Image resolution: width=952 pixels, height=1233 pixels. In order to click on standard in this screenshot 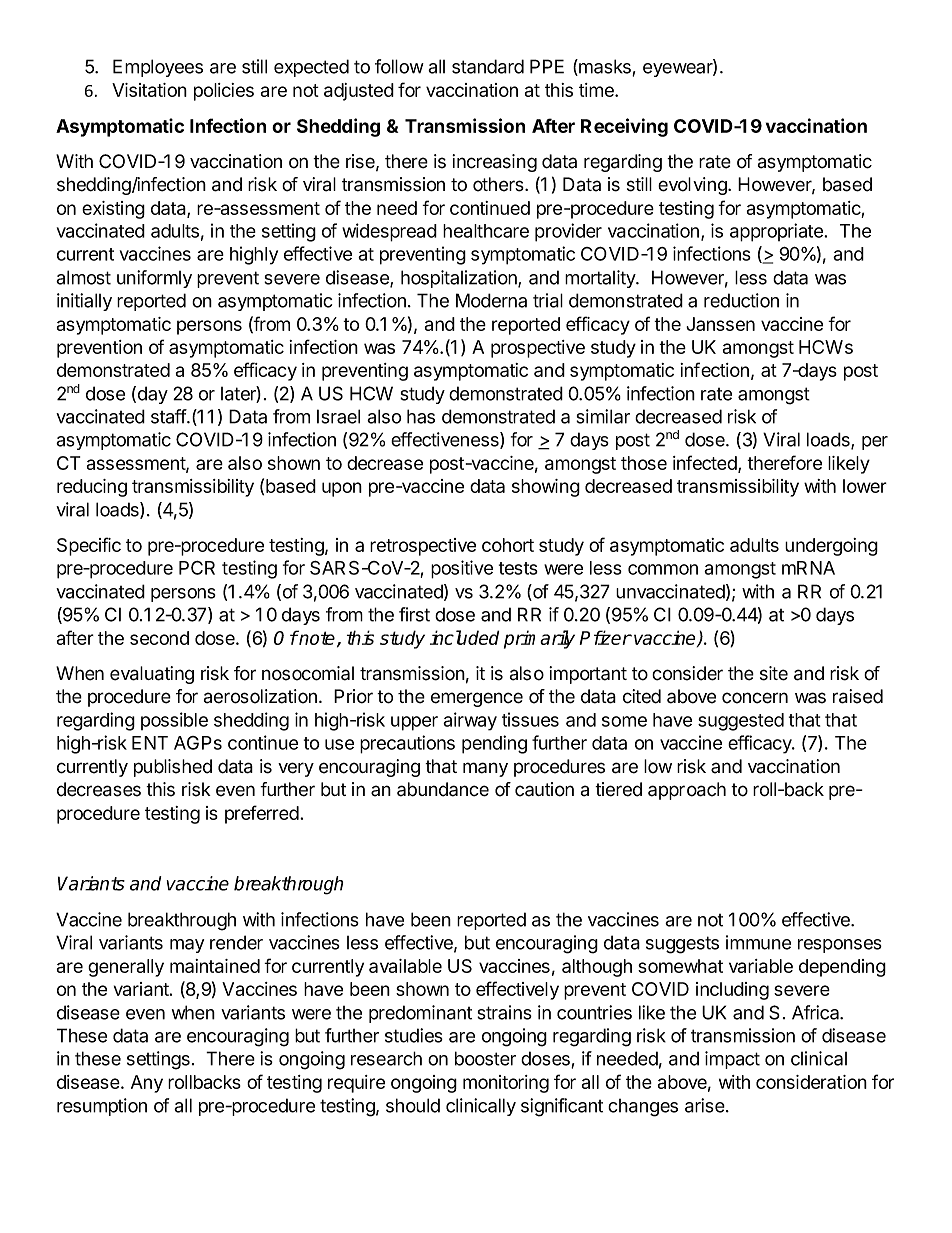, I will do `click(488, 66)`.
